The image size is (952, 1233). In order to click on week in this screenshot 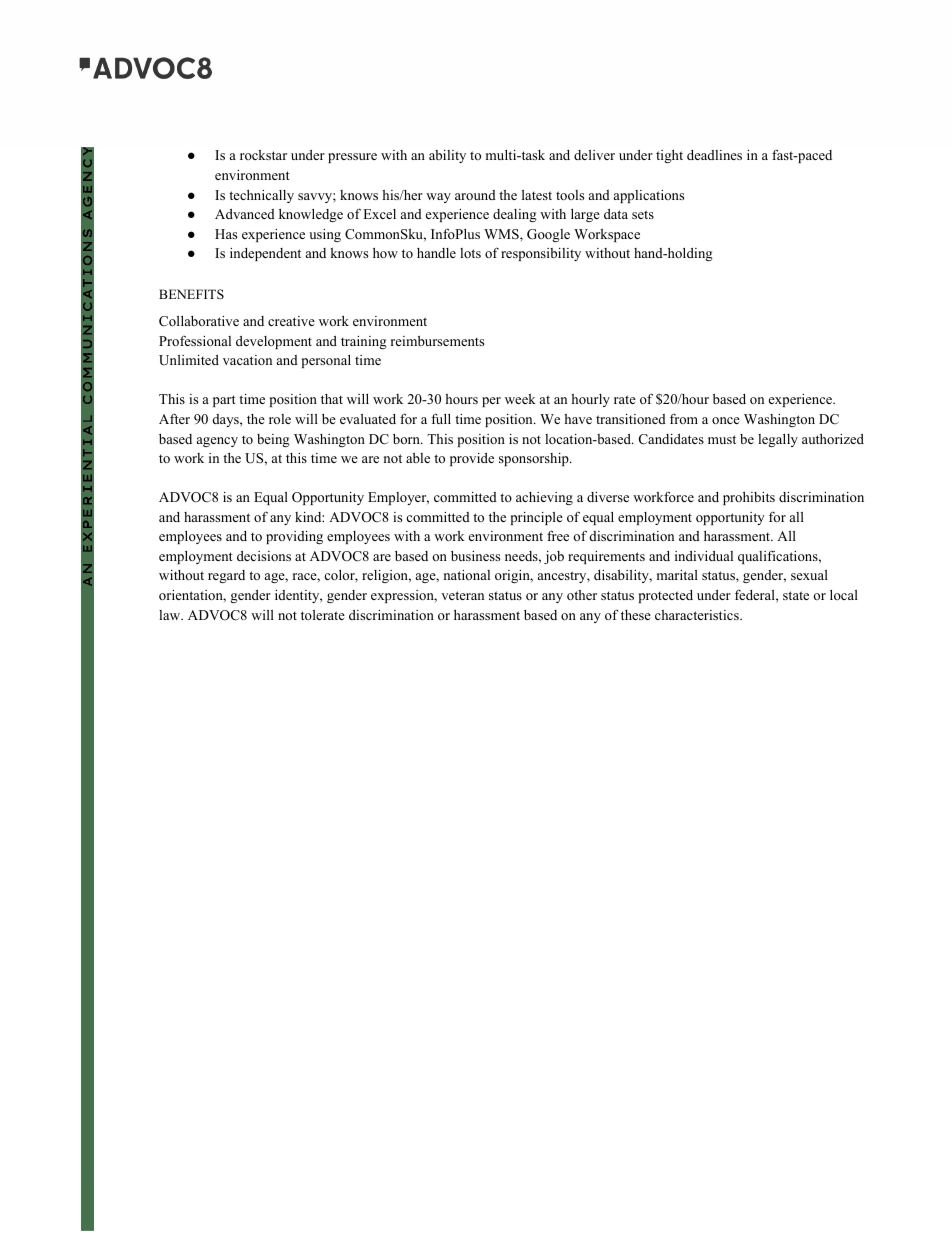, I will do `click(520, 399)`.
